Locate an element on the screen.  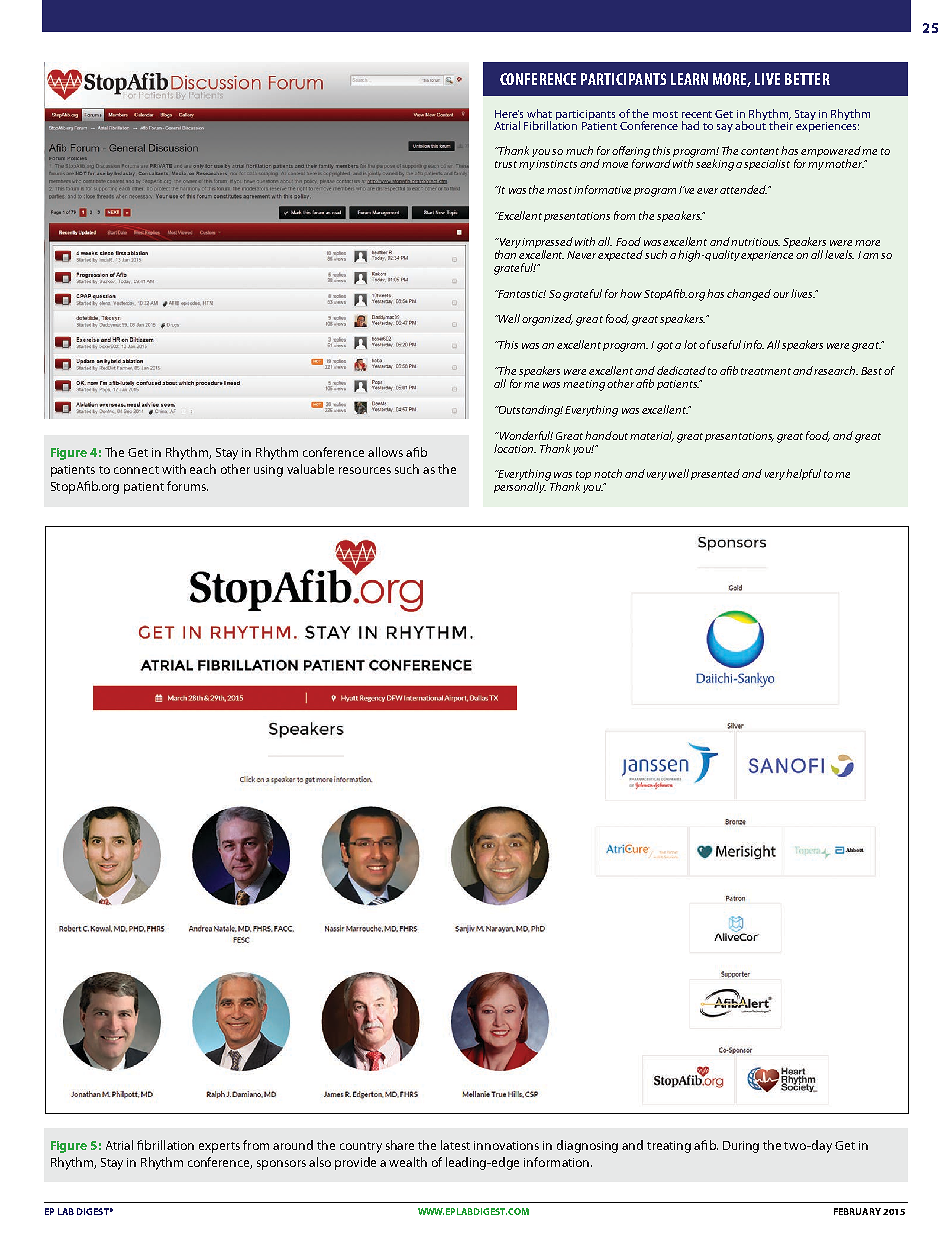
innovations is located at coordinates (506, 1145).
